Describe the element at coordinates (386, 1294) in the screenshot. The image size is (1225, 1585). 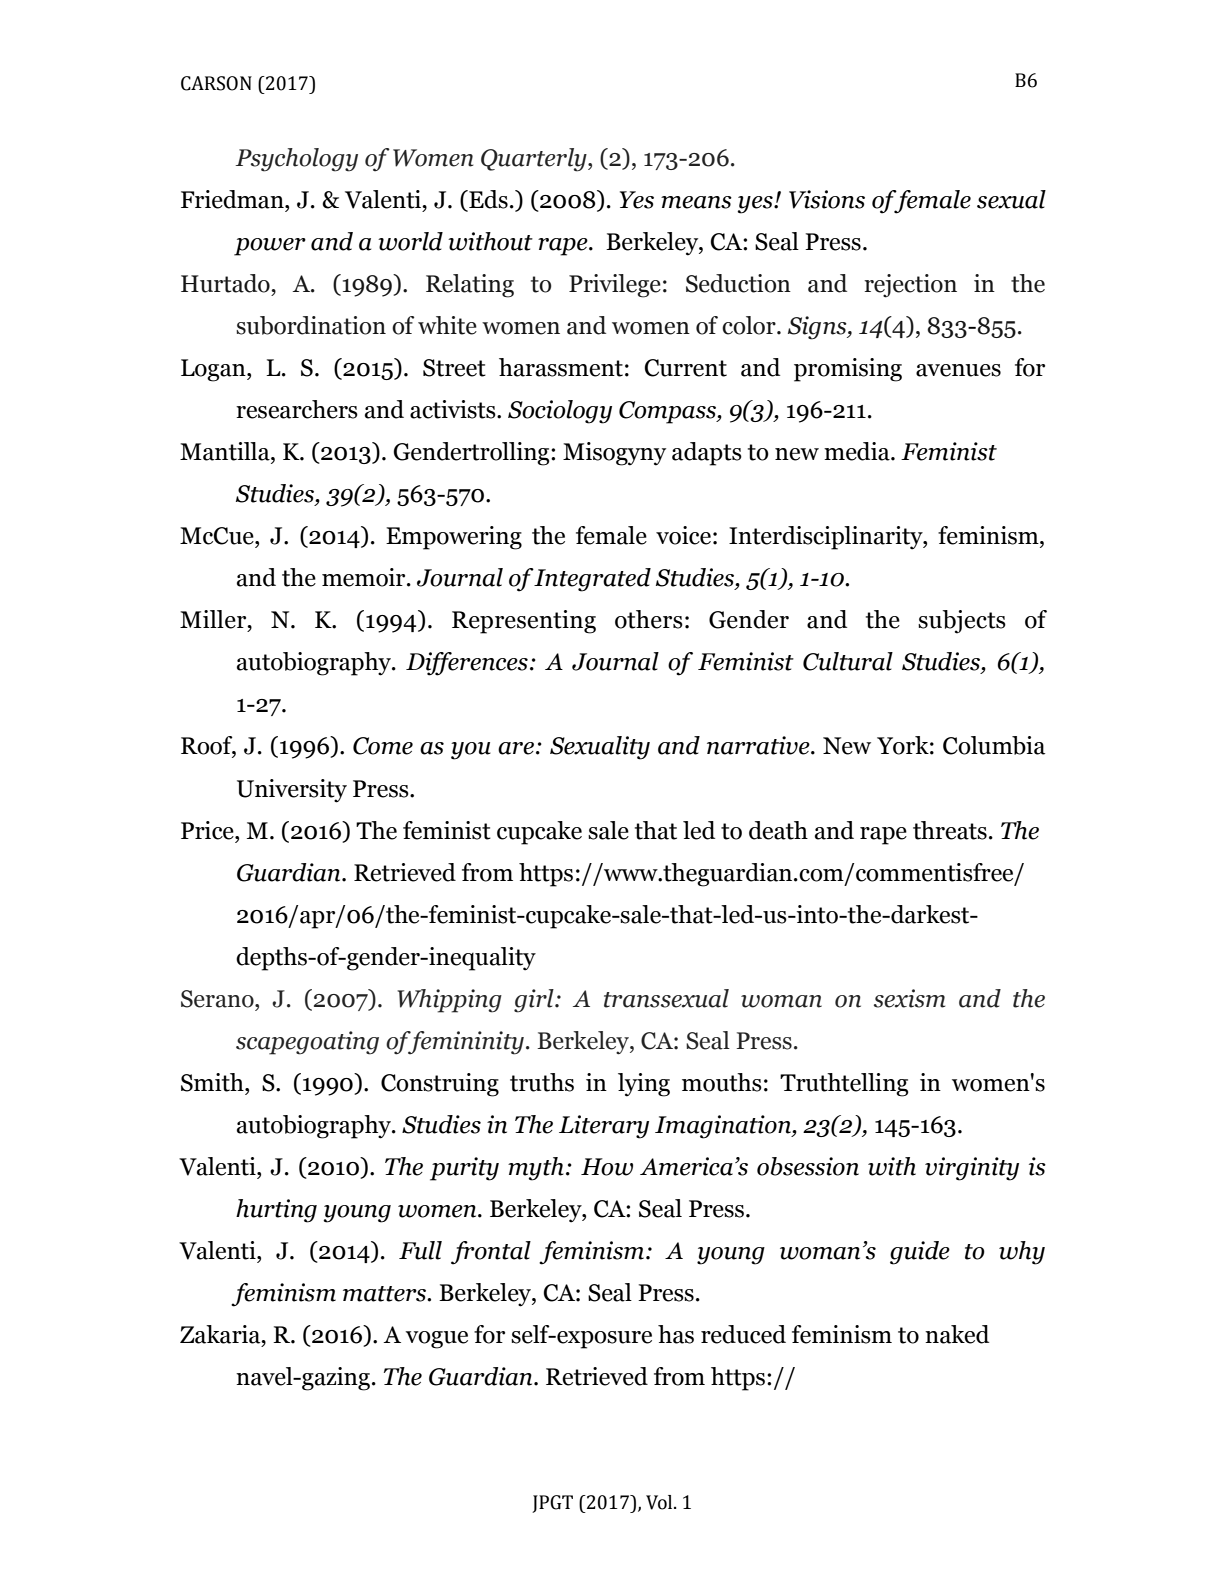
I see `matters` at that location.
